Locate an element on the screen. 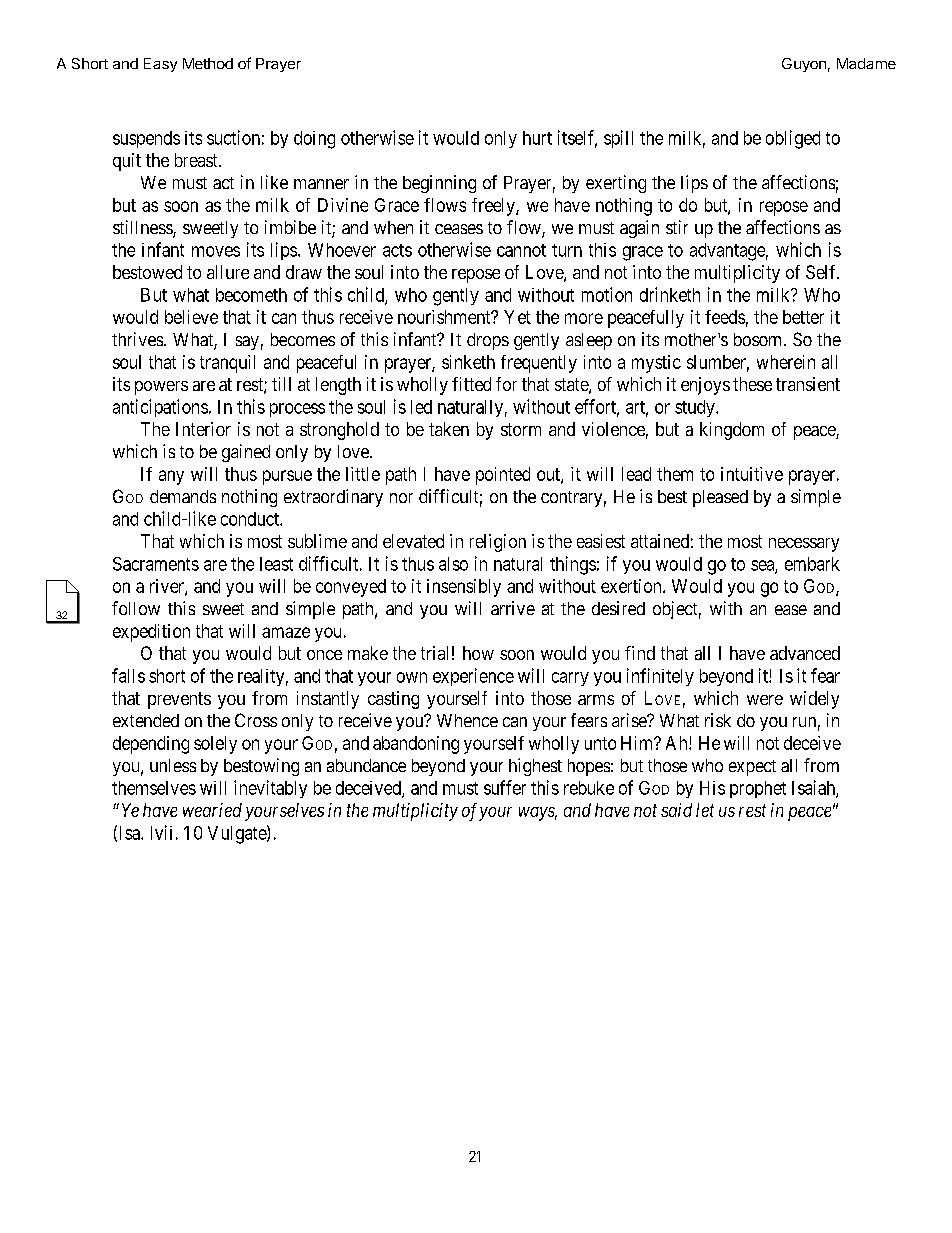  hurt is located at coordinates (537, 138).
